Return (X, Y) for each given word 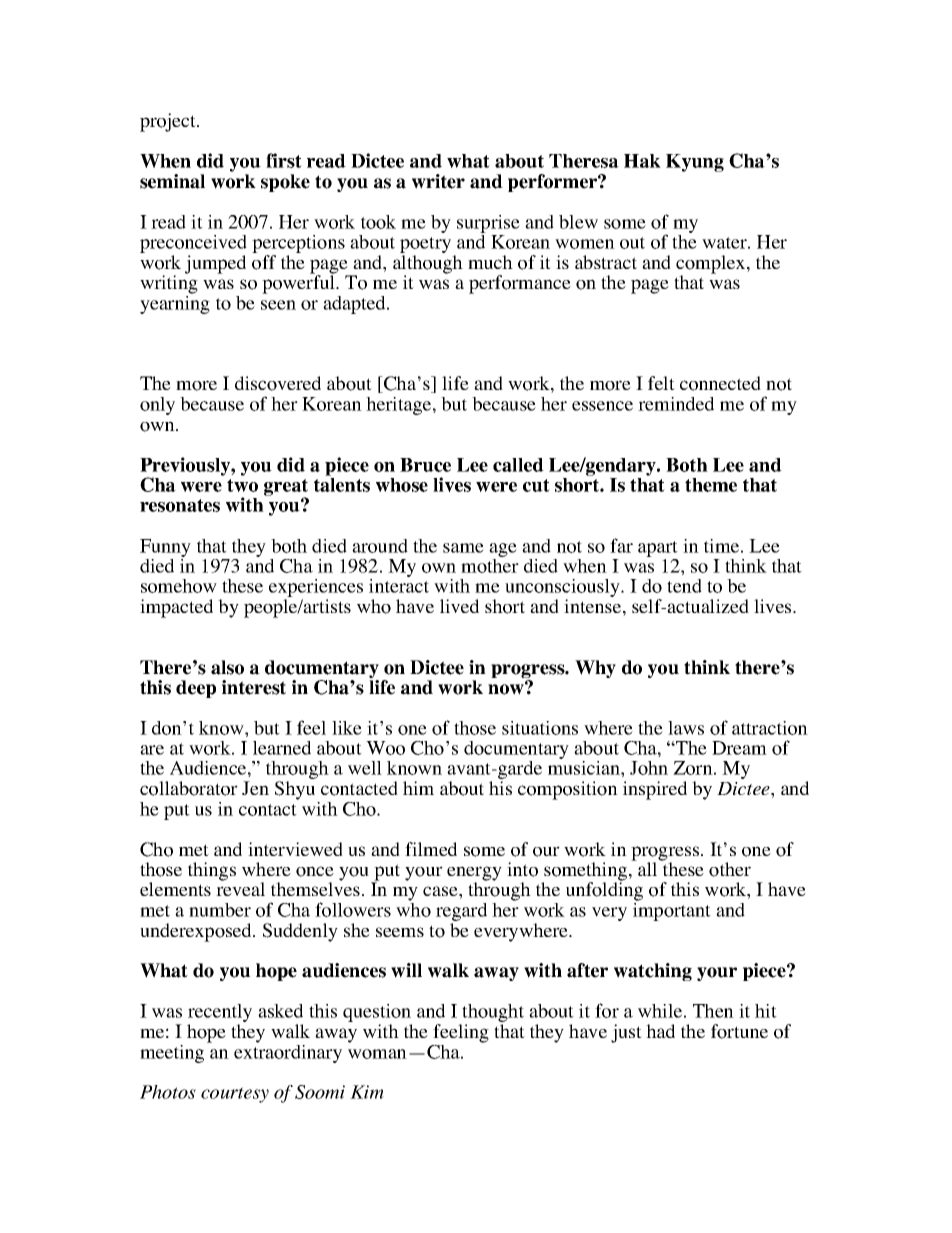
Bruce (425, 465)
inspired (655, 790)
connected (720, 383)
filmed (431, 849)
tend (684, 586)
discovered (278, 383)
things (212, 871)
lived (459, 606)
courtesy (235, 1095)
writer (438, 181)
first (284, 160)
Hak (642, 161)
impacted (176, 608)
